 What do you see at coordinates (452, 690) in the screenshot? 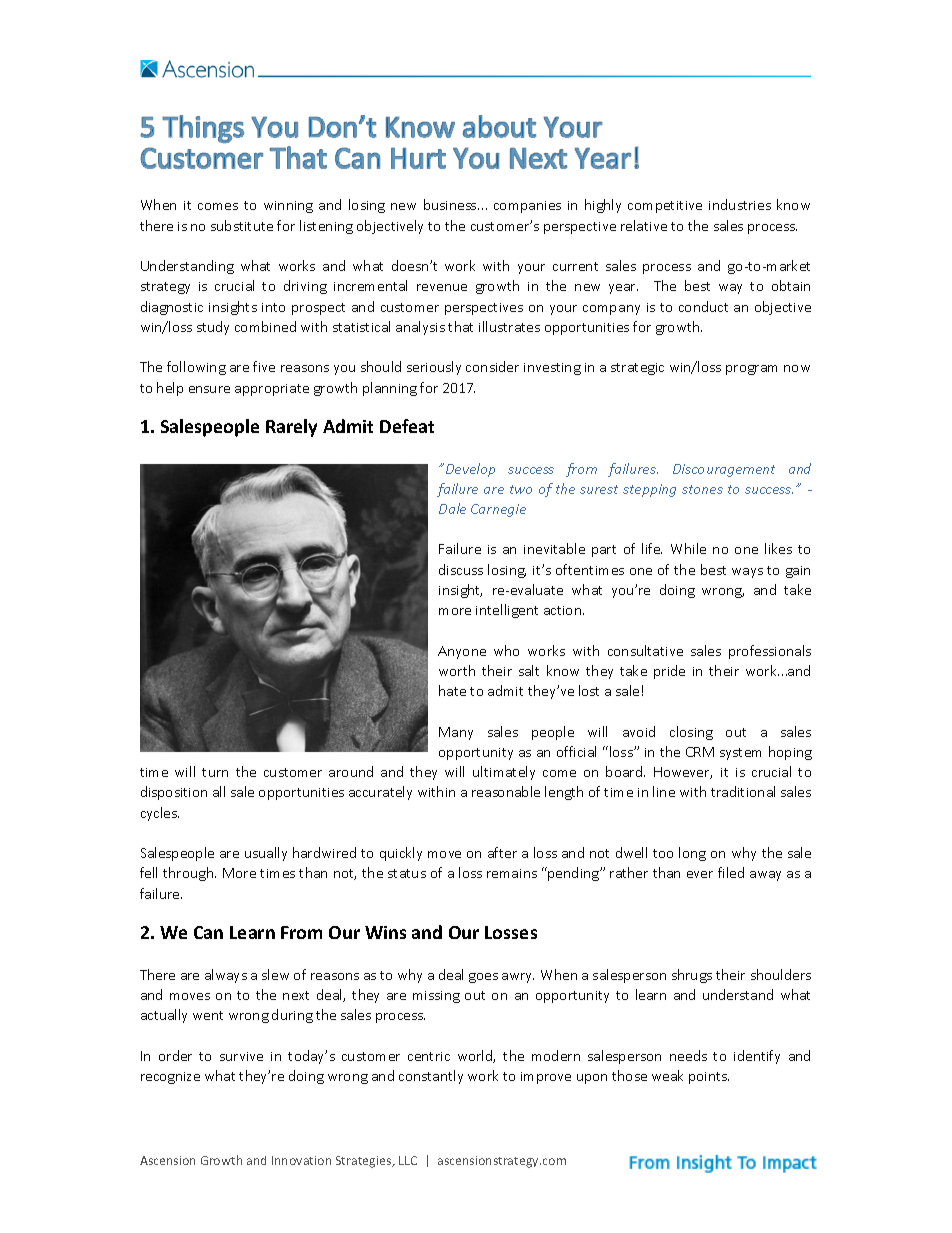
I see `hate` at bounding box center [452, 690].
